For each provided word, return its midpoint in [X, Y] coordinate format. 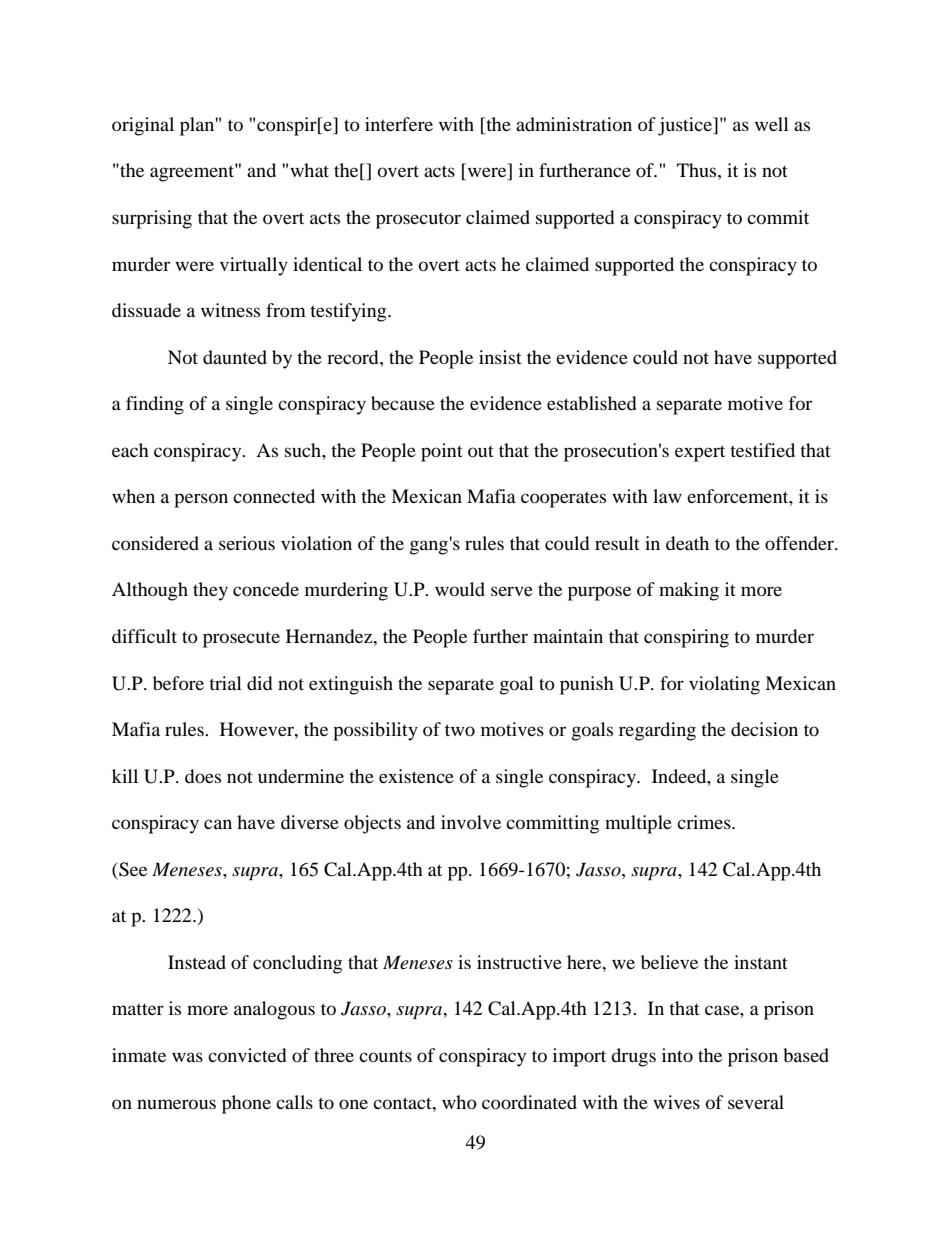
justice [686, 126]
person [201, 500]
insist [500, 357]
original [143, 126]
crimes [705, 822]
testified [762, 450]
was [187, 1057]
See [132, 869]
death [687, 543]
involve [471, 822]
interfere [399, 124]
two [460, 730]
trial [225, 683]
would [460, 589]
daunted [235, 357]
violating [724, 685]
